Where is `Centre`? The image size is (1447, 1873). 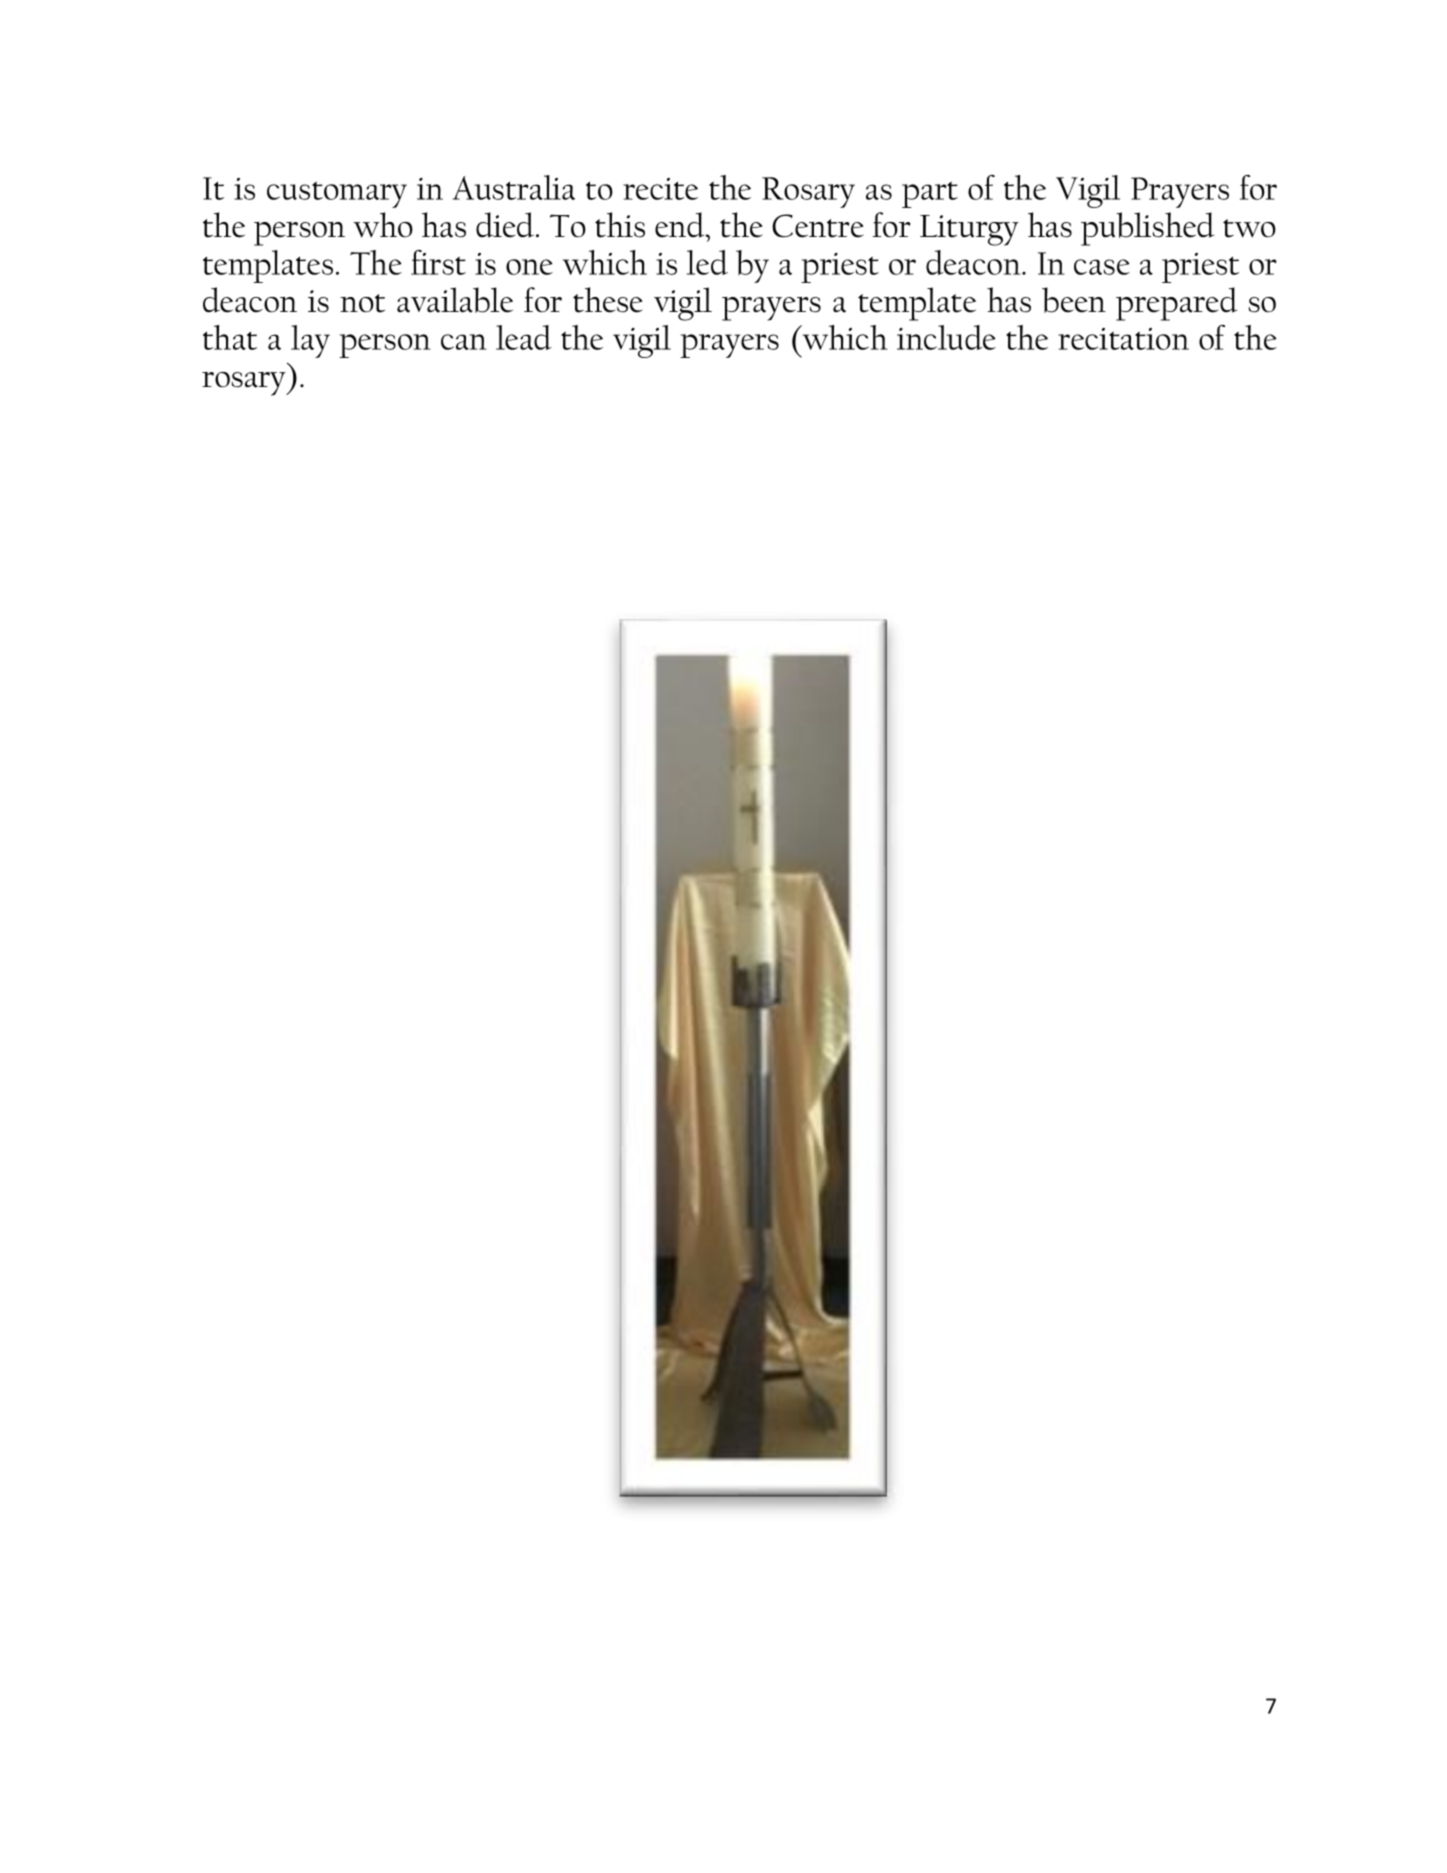 Centre is located at coordinates (818, 226).
